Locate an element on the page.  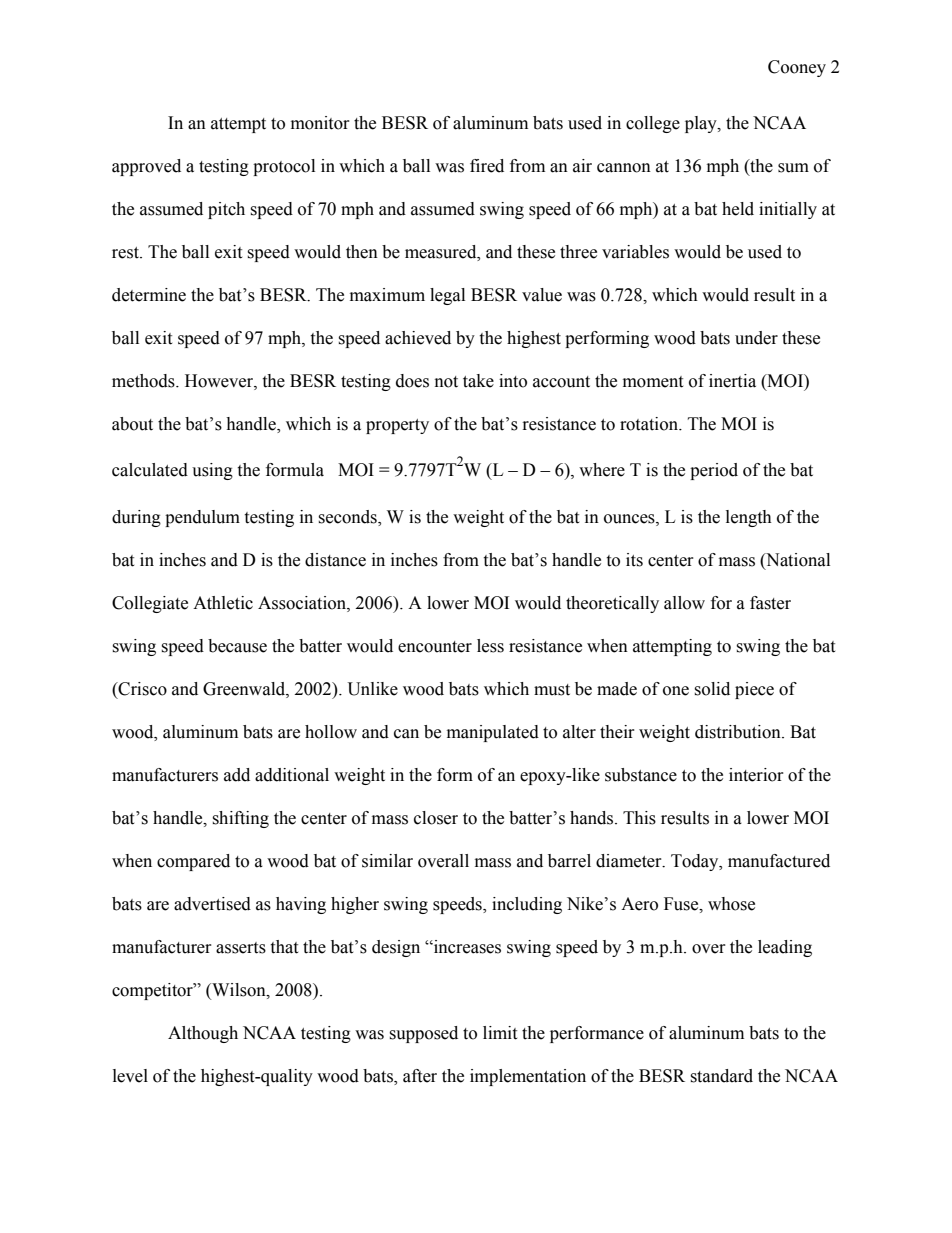
play is located at coordinates (702, 124).
